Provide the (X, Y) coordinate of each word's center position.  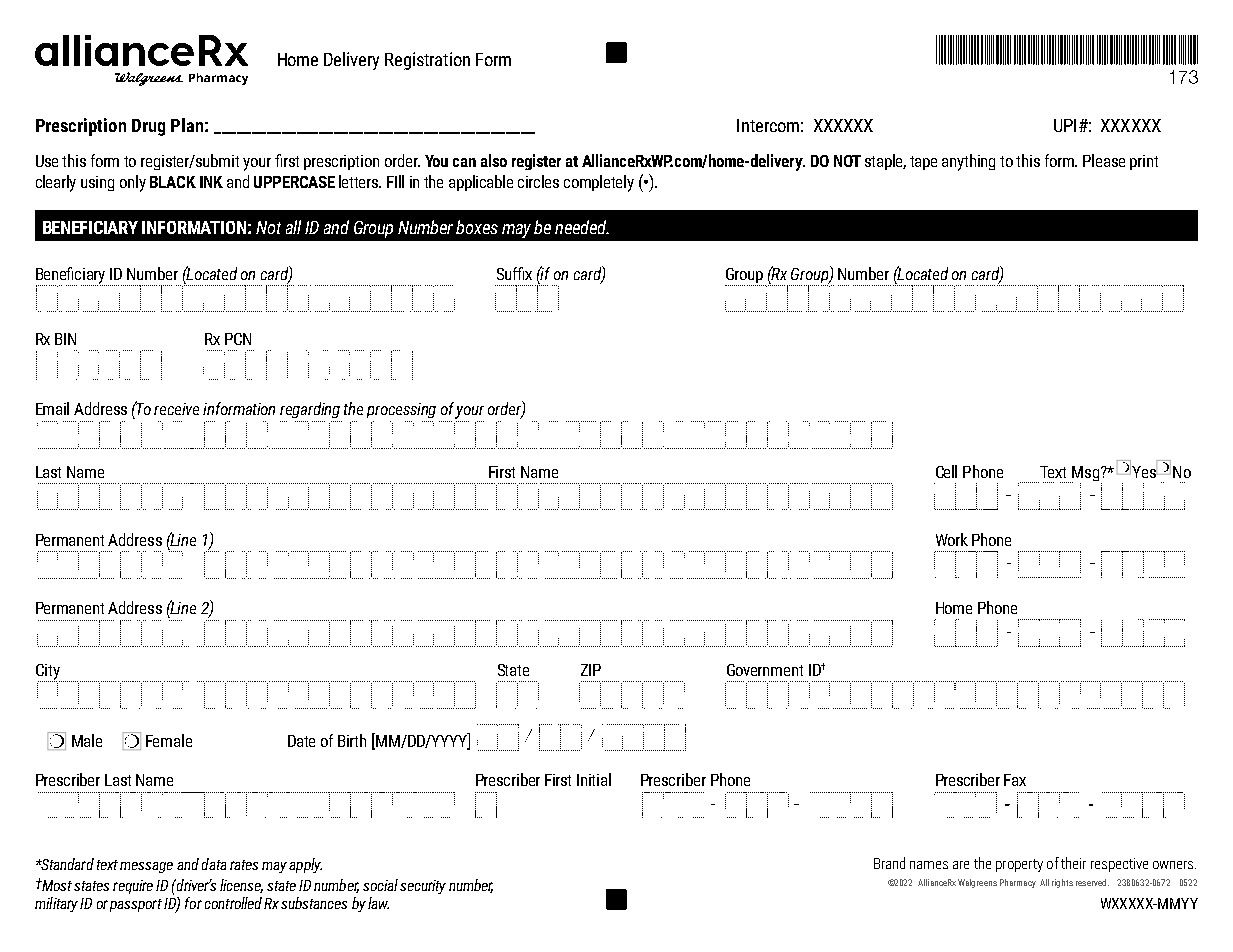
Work (952, 539)
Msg (1084, 475)
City (49, 673)
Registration (427, 61)
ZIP (591, 670)
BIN (65, 339)
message (146, 867)
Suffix (514, 273)
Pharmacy (1018, 883)
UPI (1065, 125)
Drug (148, 127)
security (423, 887)
